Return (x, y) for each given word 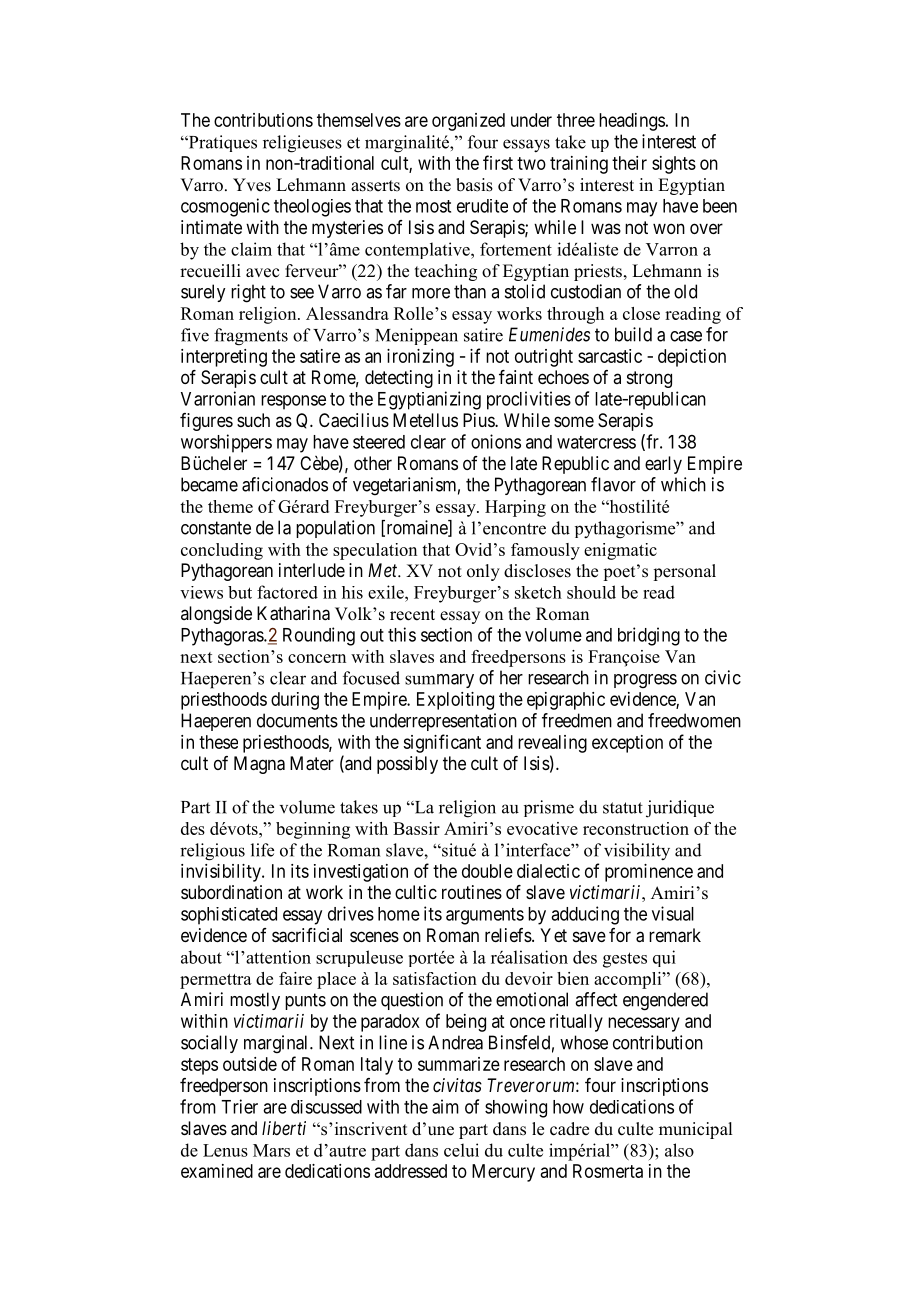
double (487, 871)
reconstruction (636, 828)
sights (674, 165)
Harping (515, 508)
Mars (271, 1150)
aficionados (285, 484)
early (663, 465)
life (262, 850)
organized (468, 122)
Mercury (503, 1173)
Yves (252, 185)
